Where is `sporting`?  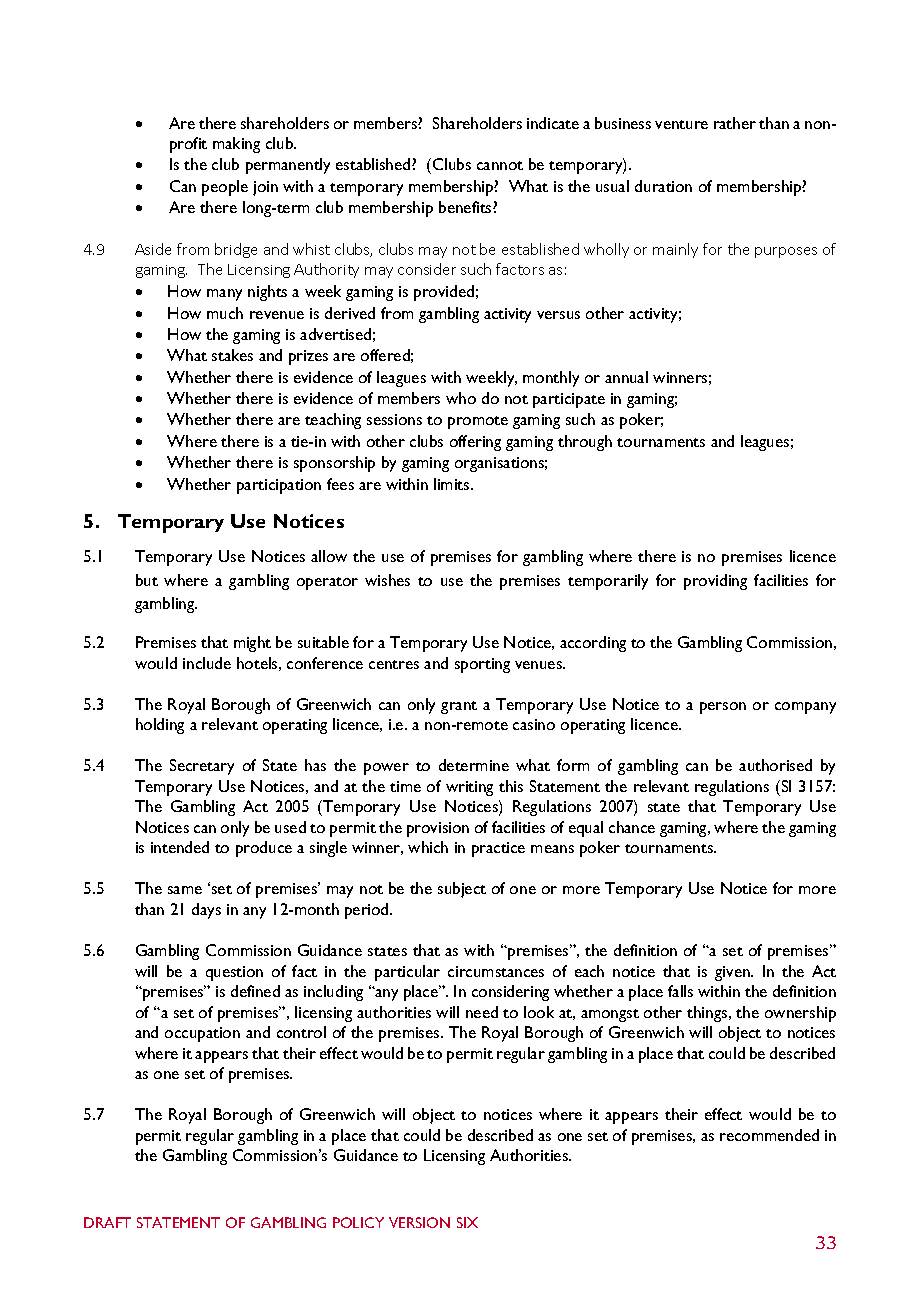
sporting is located at coordinates (482, 665).
